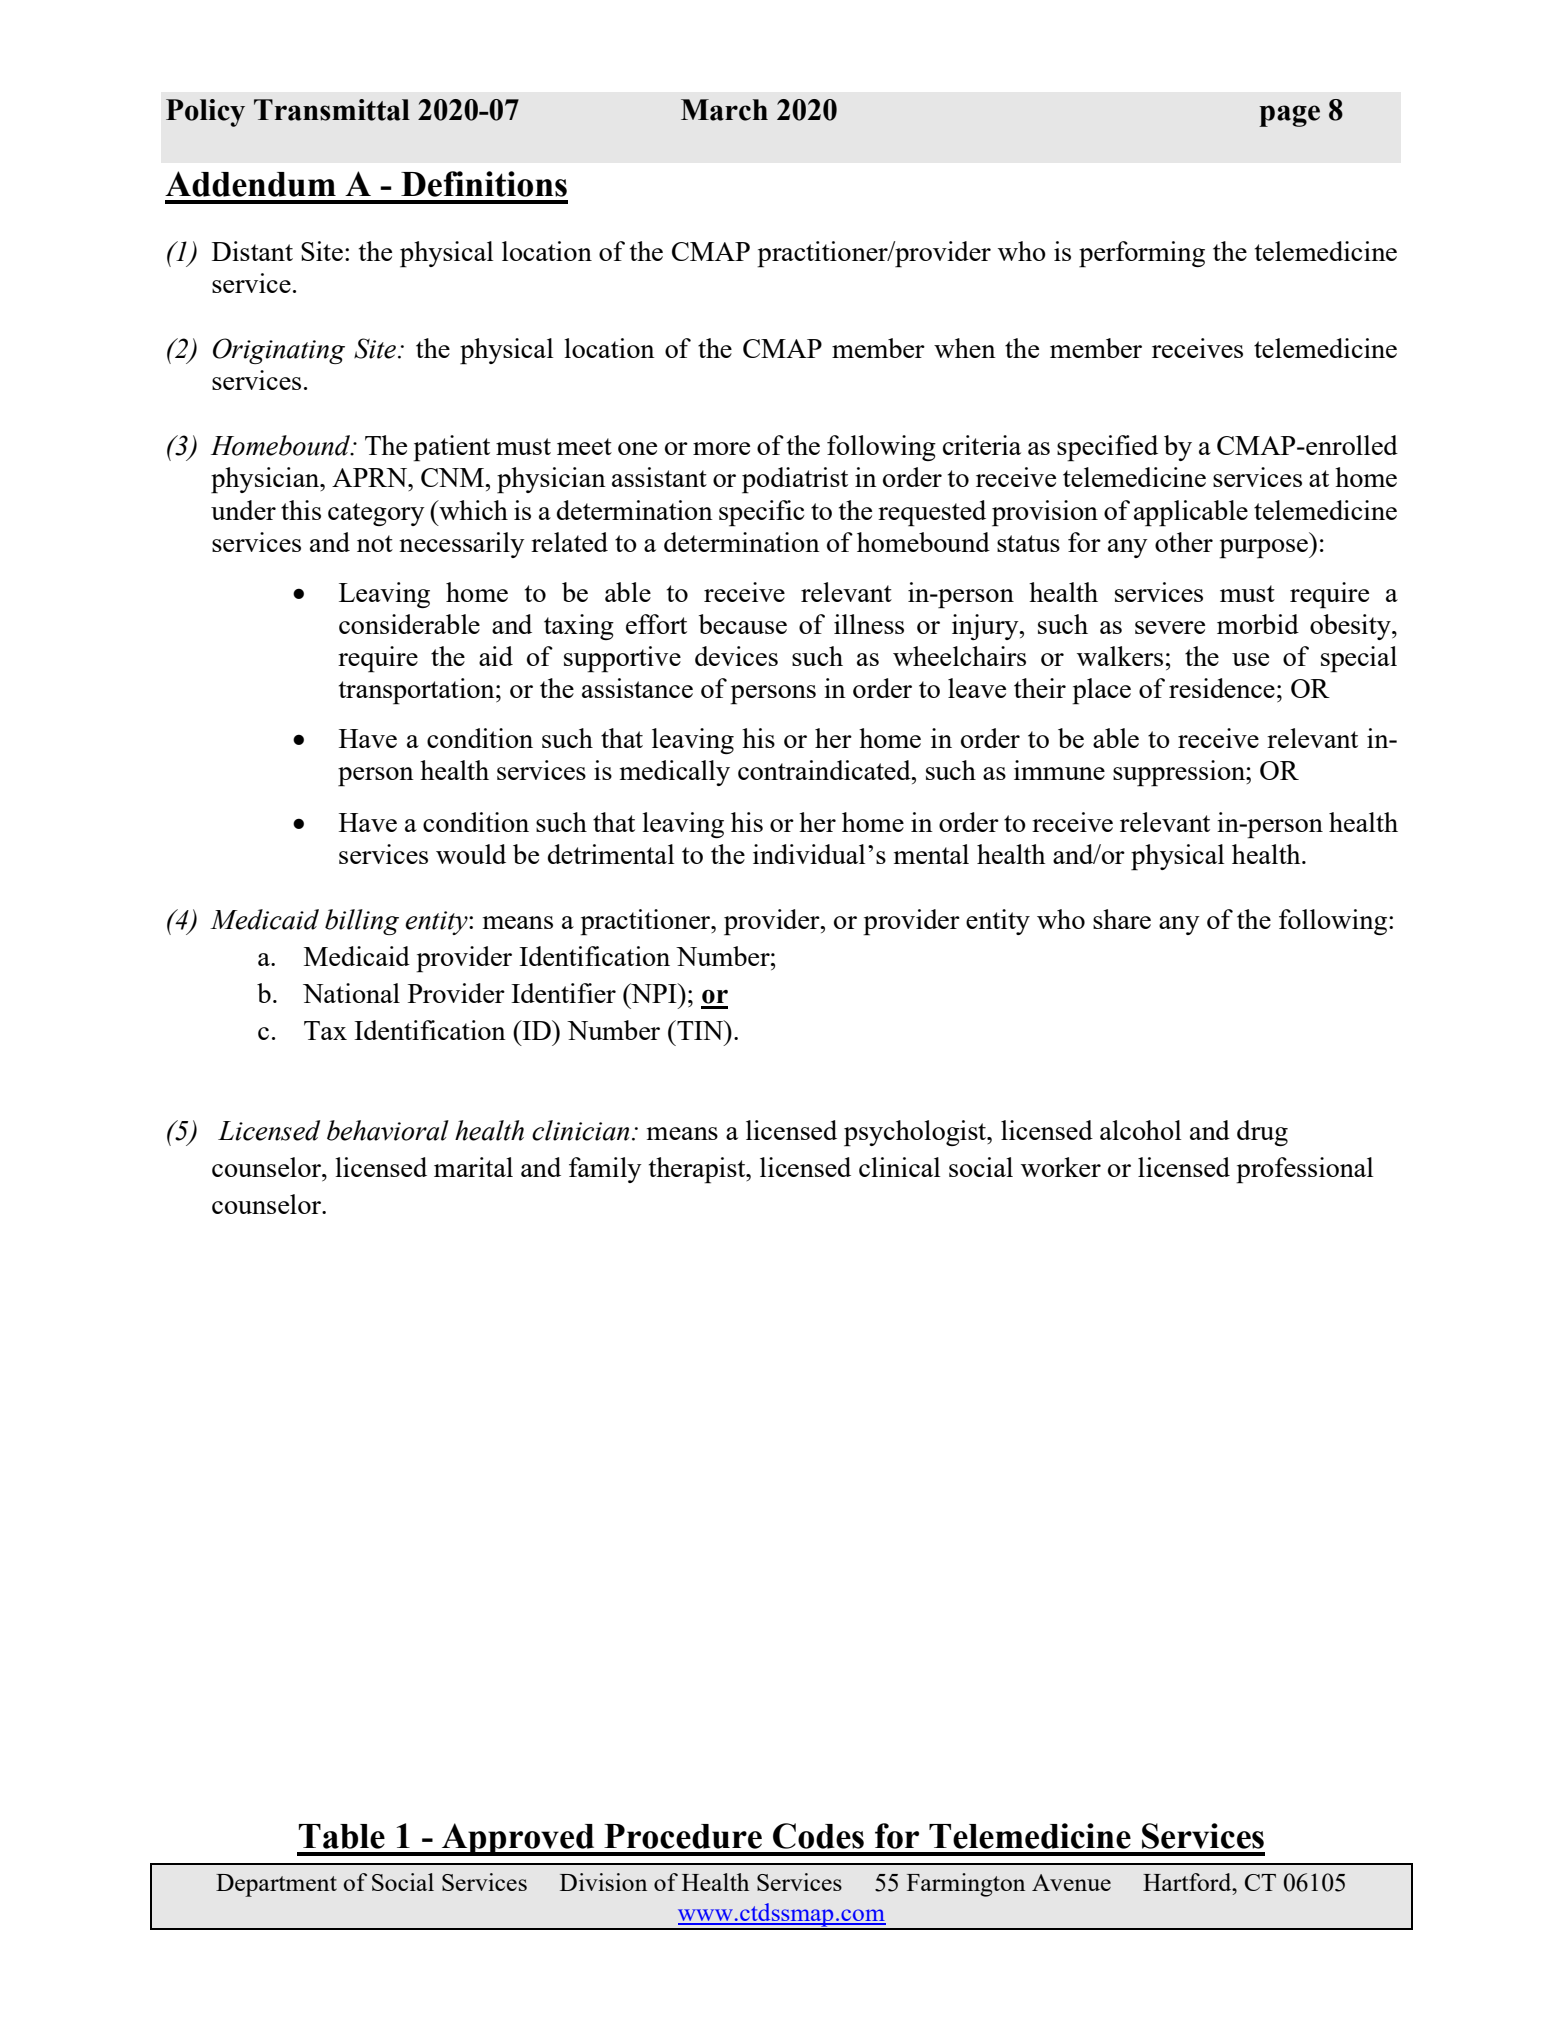  I want to click on page, so click(1289, 116).
